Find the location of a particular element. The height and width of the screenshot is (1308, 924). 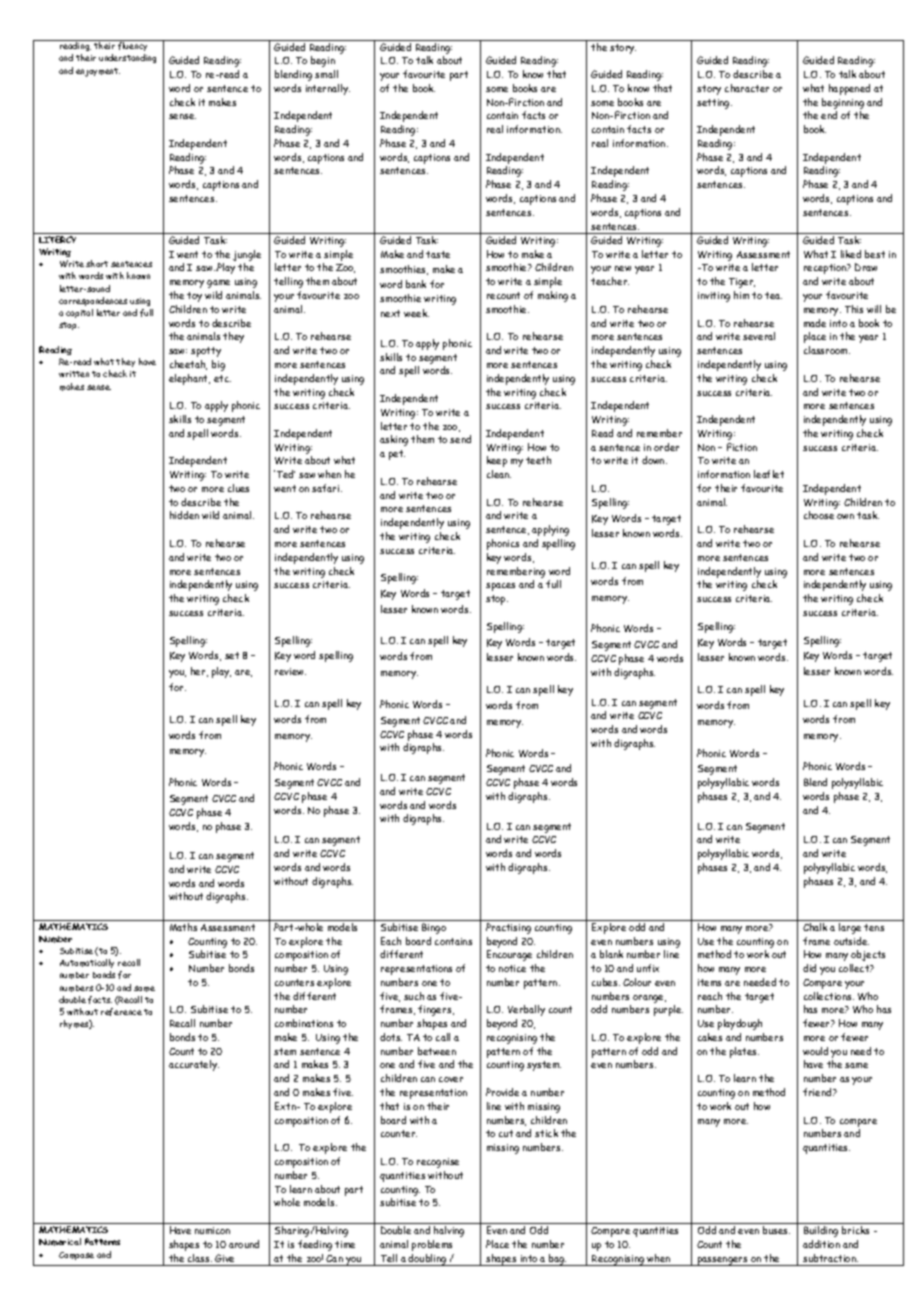

problems is located at coordinates (432, 1245).
